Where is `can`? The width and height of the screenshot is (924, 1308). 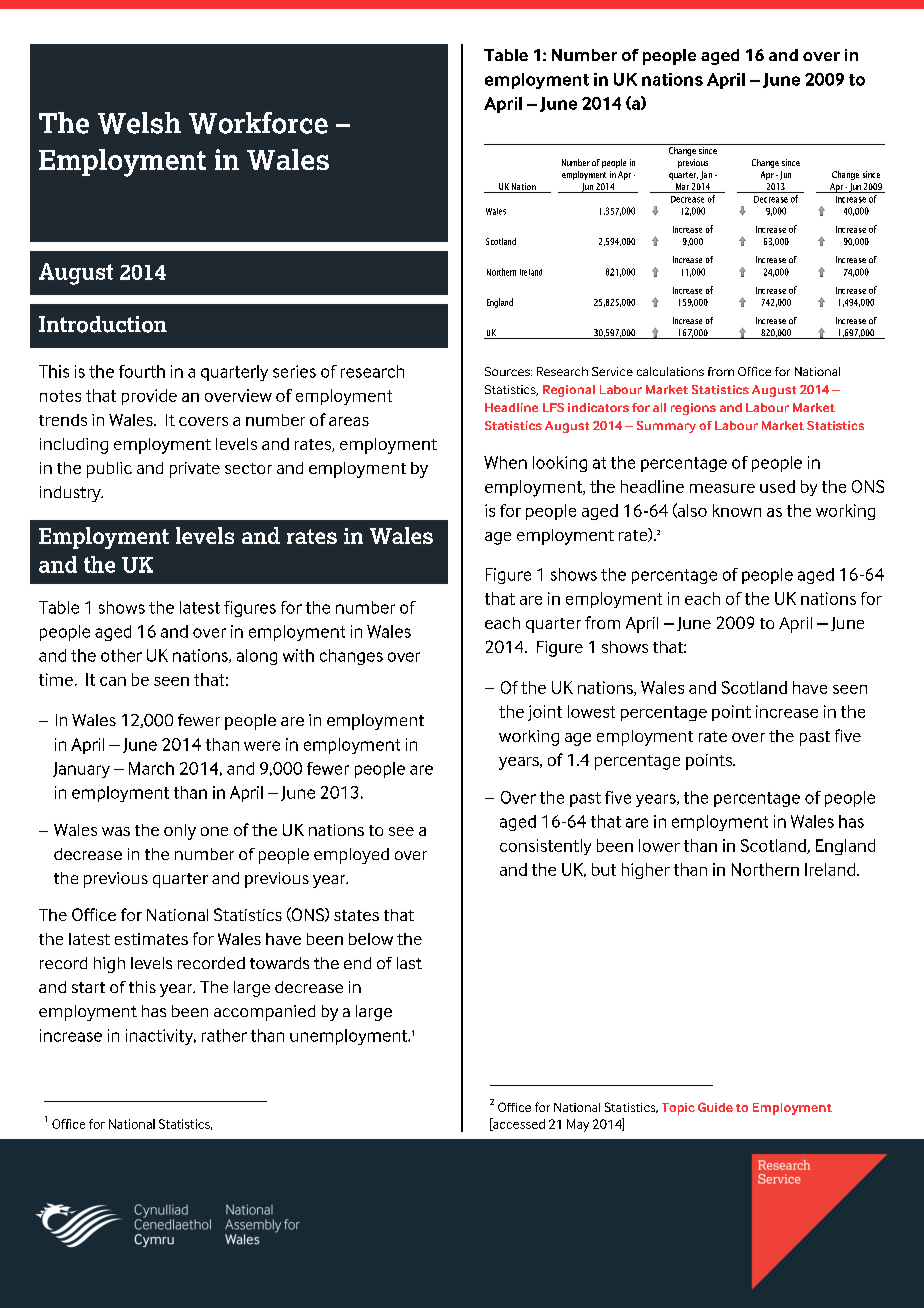 can is located at coordinates (113, 681).
